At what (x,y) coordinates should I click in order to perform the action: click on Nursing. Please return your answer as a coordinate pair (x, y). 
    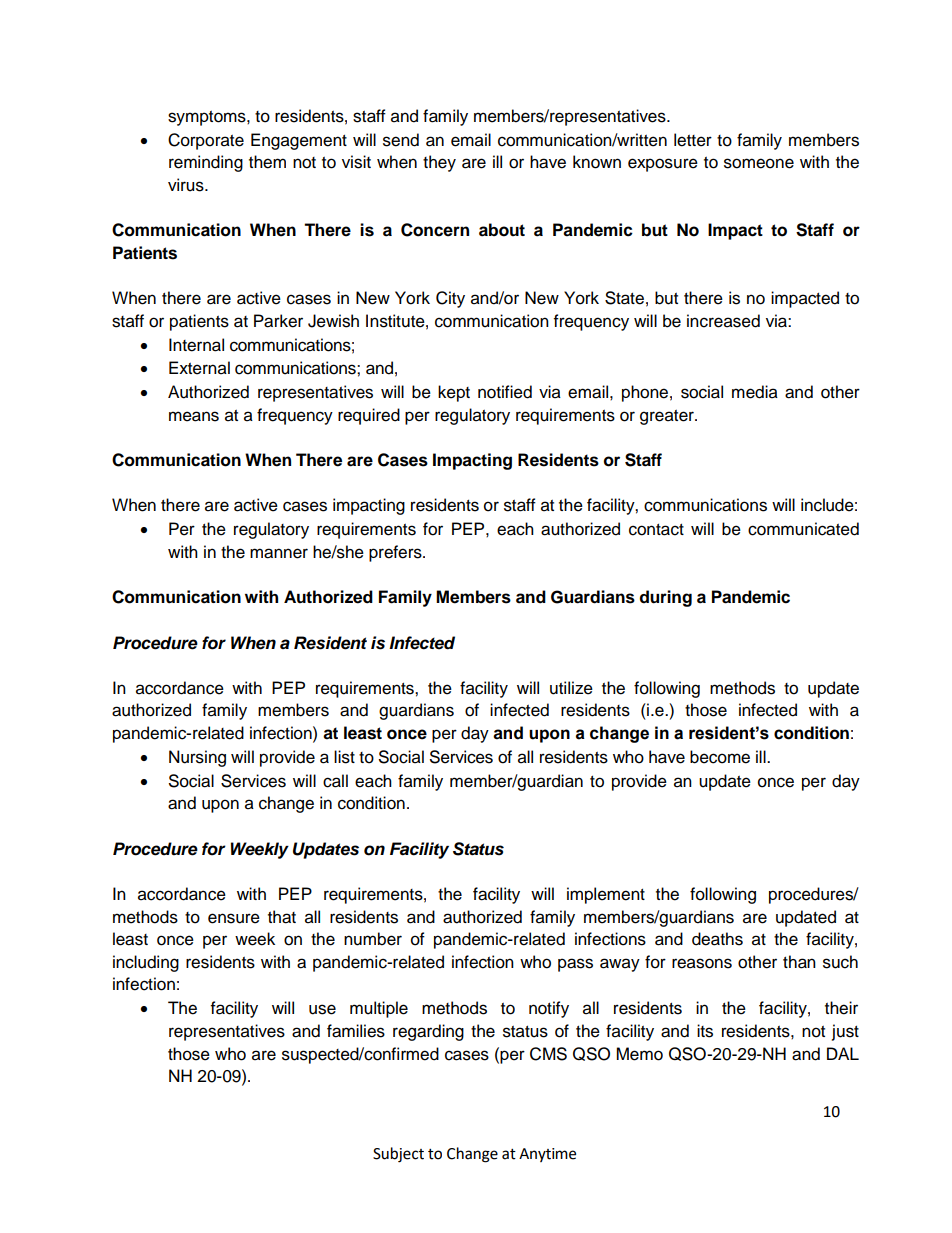
    Looking at the image, I should click on (197, 758).
